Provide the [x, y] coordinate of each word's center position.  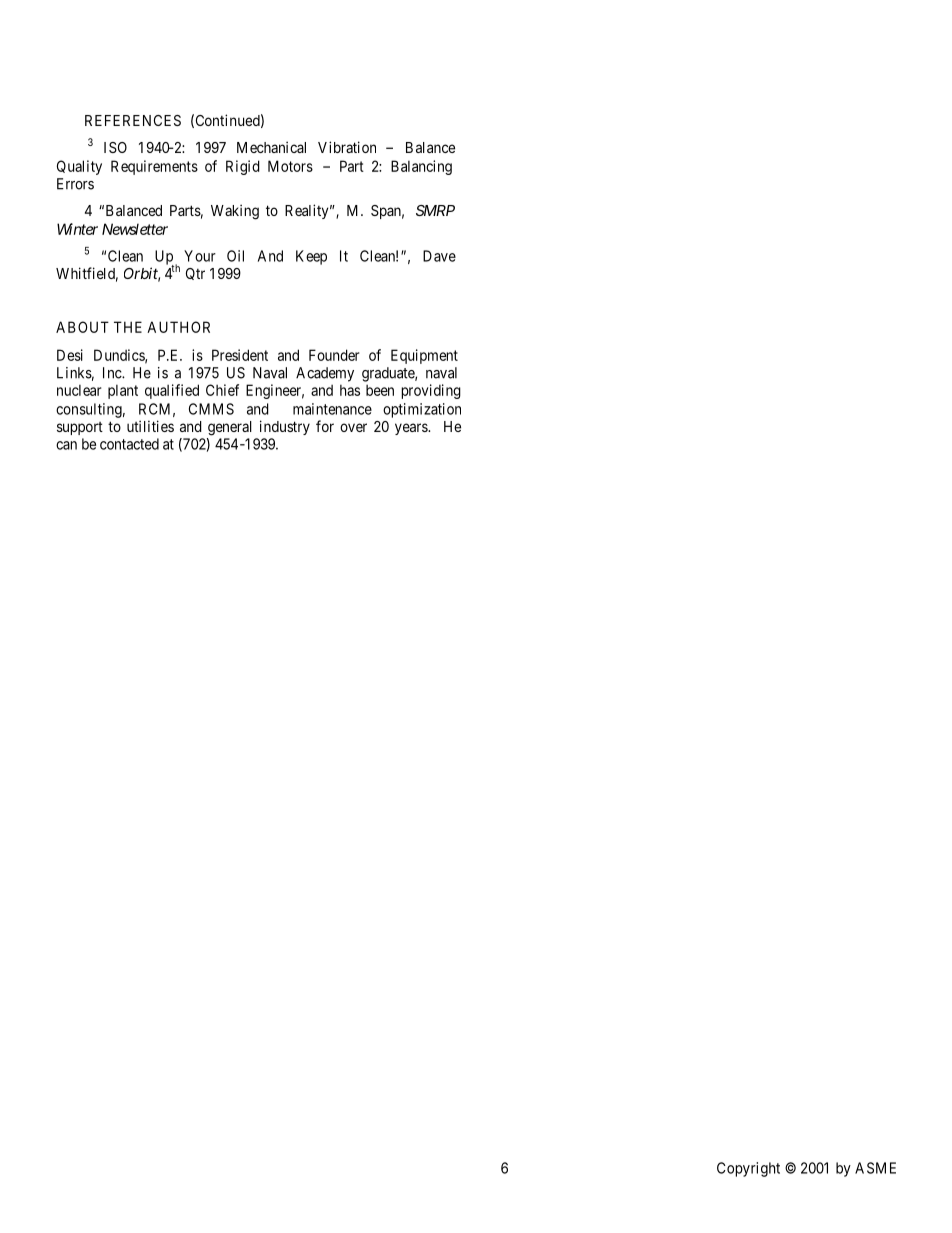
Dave [439, 256]
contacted [129, 444]
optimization [422, 410]
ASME [875, 1168]
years [412, 429]
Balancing [421, 167]
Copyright [748, 1169]
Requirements [154, 167]
